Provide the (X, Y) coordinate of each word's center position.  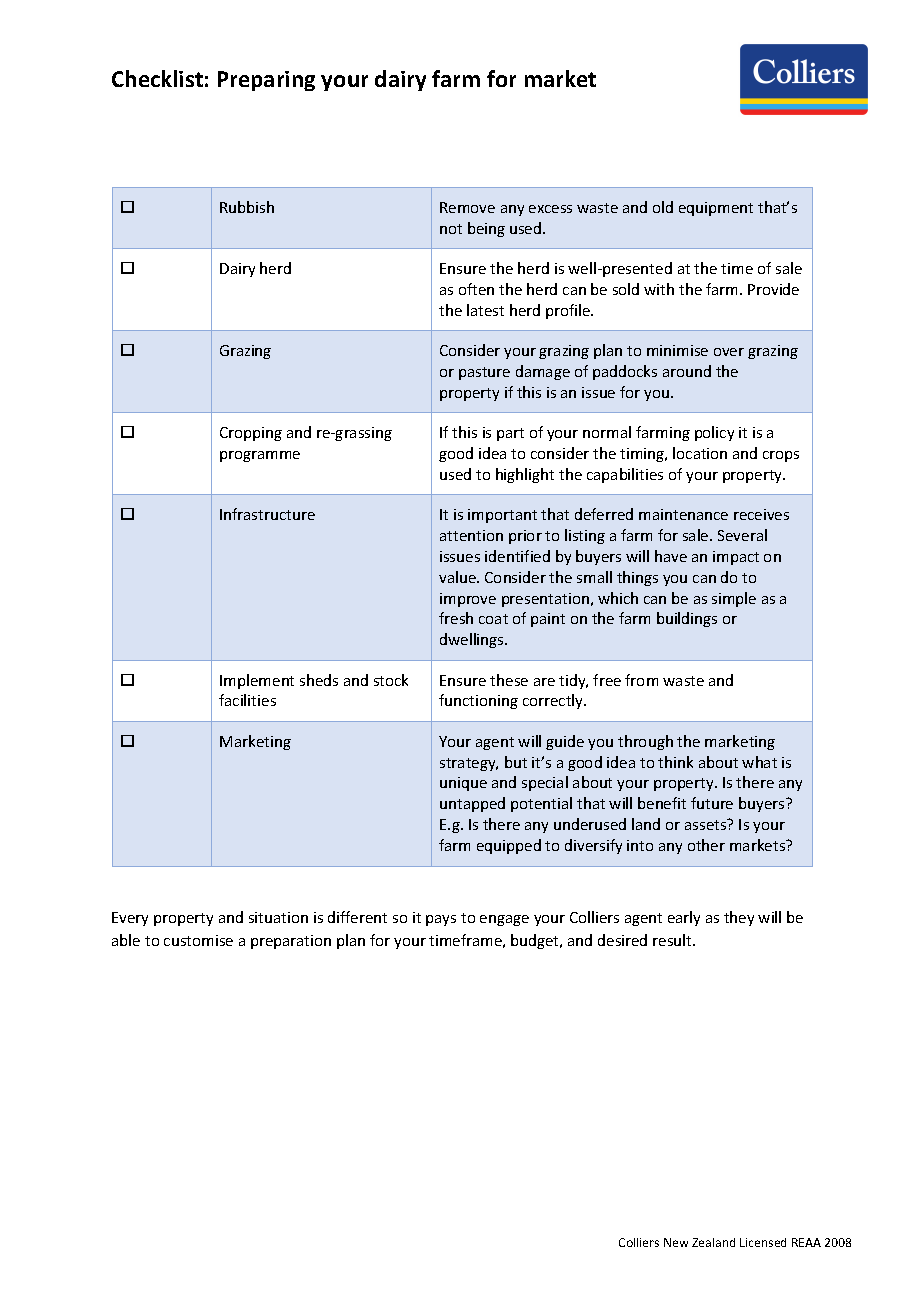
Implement (257, 681)
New (676, 1242)
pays (441, 920)
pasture (484, 373)
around (687, 371)
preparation (291, 942)
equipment (716, 209)
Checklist (157, 78)
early (684, 918)
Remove (467, 207)
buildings (687, 619)
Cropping (251, 434)
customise (198, 940)
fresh (456, 618)
